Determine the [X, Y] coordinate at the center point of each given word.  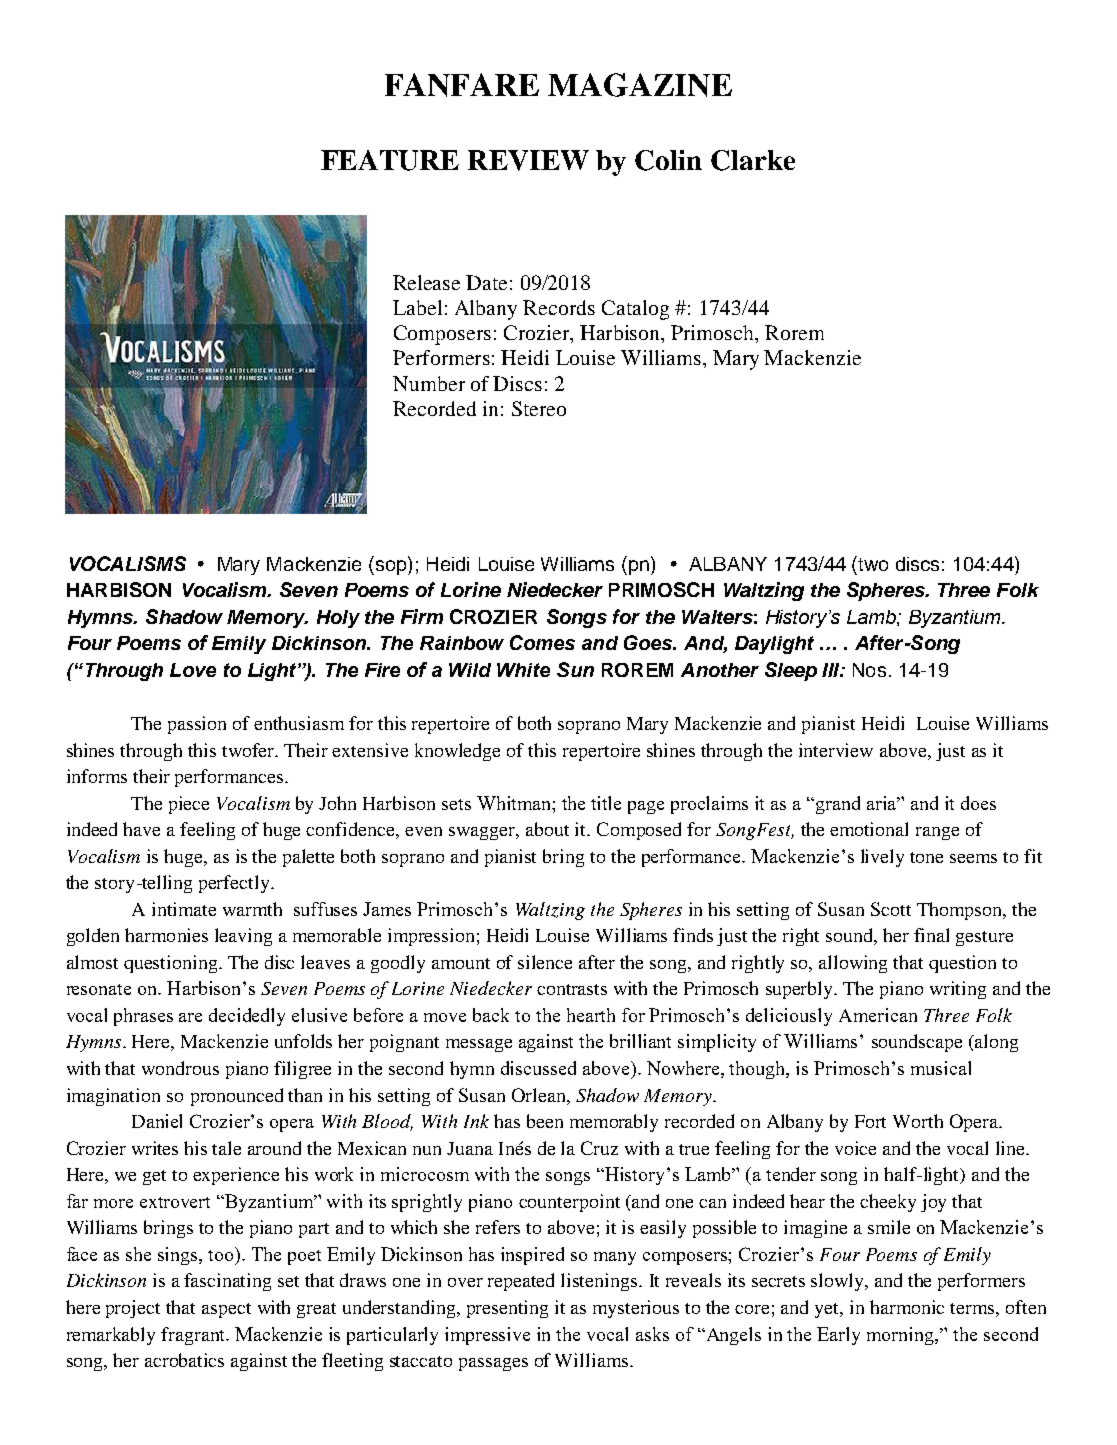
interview [836, 750]
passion [197, 725]
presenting [507, 1309]
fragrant [194, 1336]
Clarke [753, 160]
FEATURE [390, 160]
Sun [575, 669]
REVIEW [528, 160]
